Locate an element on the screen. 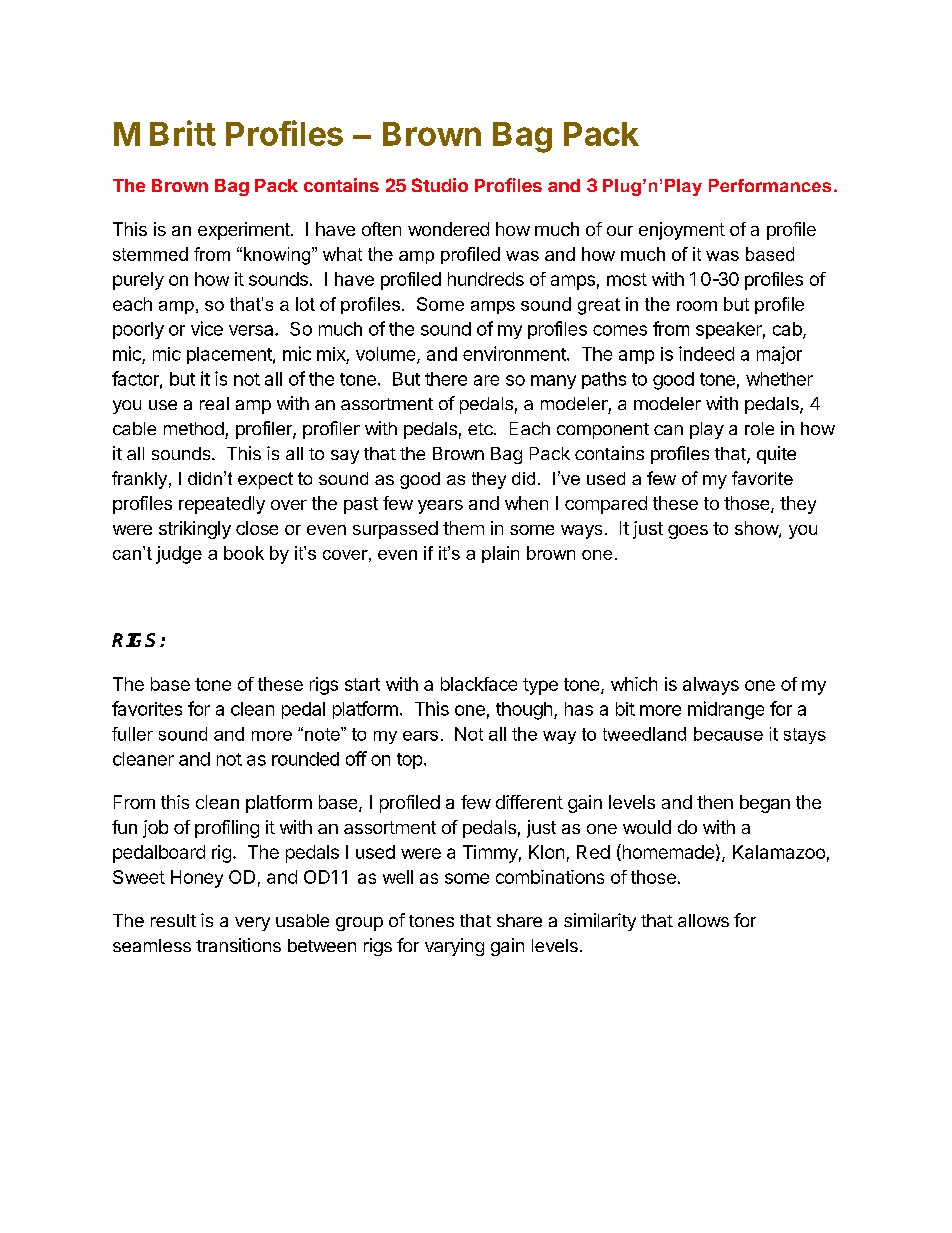 The height and width of the screenshot is (1233, 952). varying is located at coordinates (454, 947).
